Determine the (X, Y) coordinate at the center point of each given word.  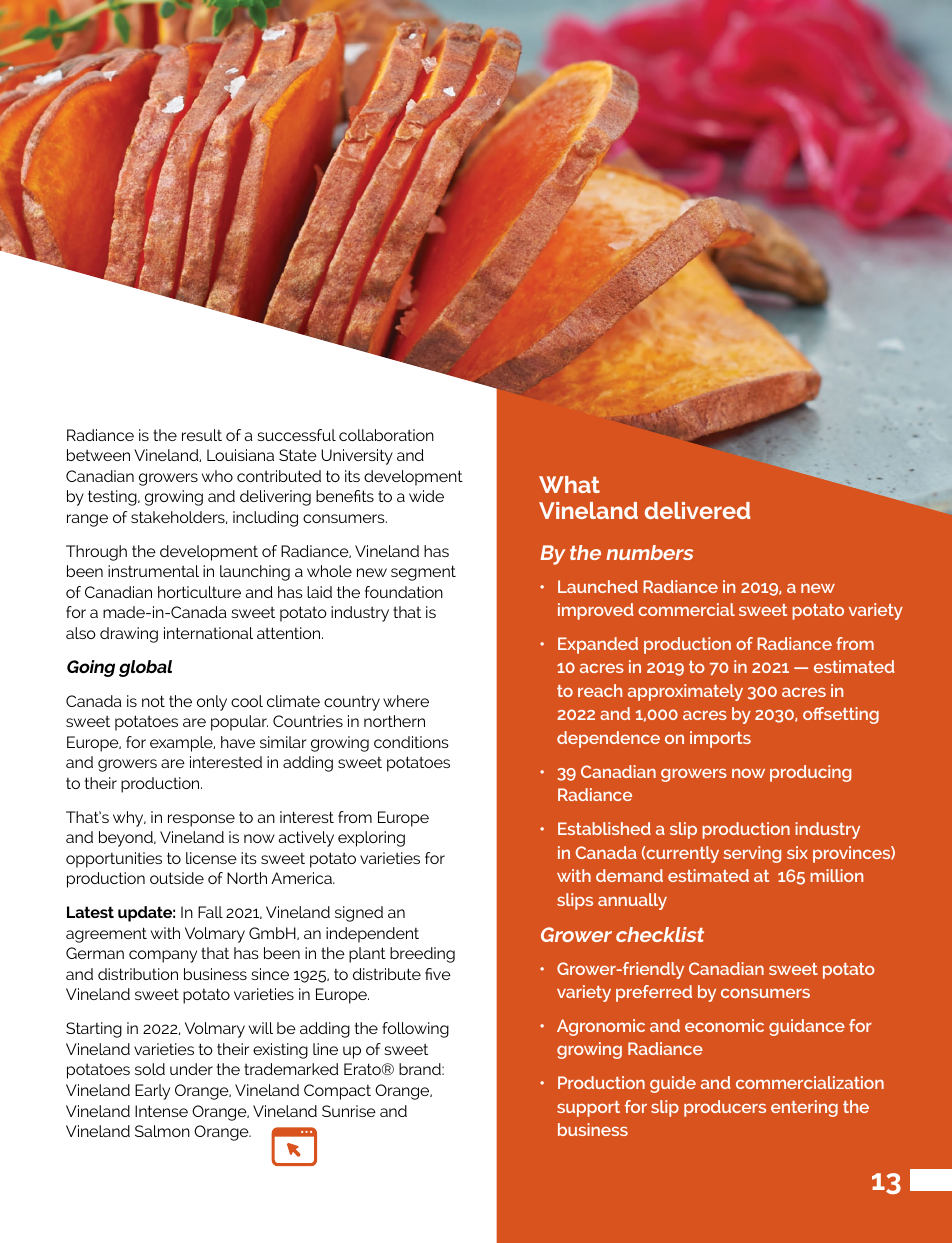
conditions (411, 742)
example (182, 744)
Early (152, 1092)
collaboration (386, 435)
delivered (697, 510)
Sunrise (349, 1111)
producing (810, 773)
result (202, 435)
